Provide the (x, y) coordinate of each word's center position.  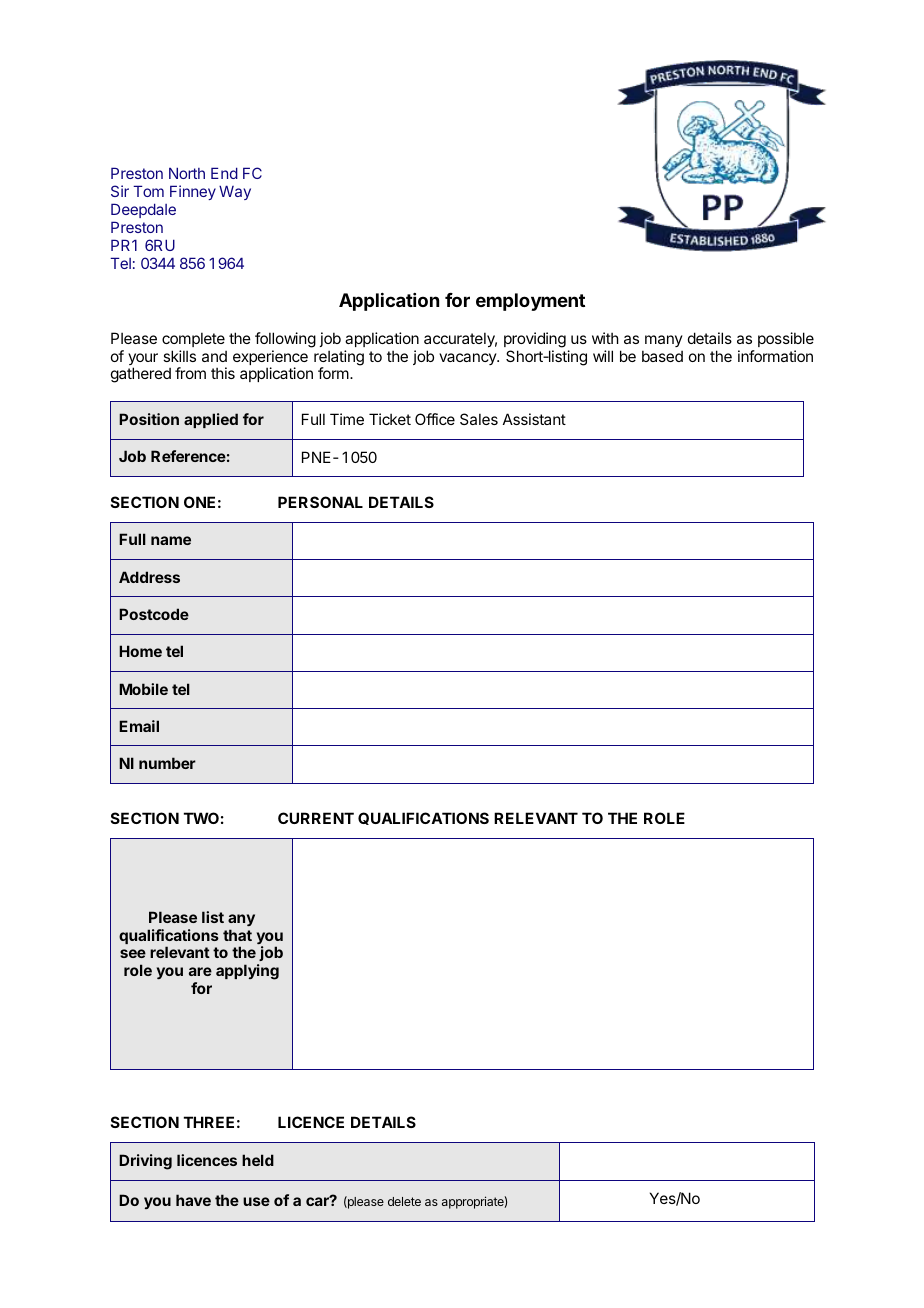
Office (435, 419)
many (664, 341)
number (167, 763)
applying (247, 972)
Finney (193, 192)
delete (404, 1201)
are (200, 971)
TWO (201, 818)
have (193, 1200)
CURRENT (316, 818)
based (662, 356)
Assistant (534, 419)
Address (149, 577)
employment (530, 302)
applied (211, 420)
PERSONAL (320, 502)
